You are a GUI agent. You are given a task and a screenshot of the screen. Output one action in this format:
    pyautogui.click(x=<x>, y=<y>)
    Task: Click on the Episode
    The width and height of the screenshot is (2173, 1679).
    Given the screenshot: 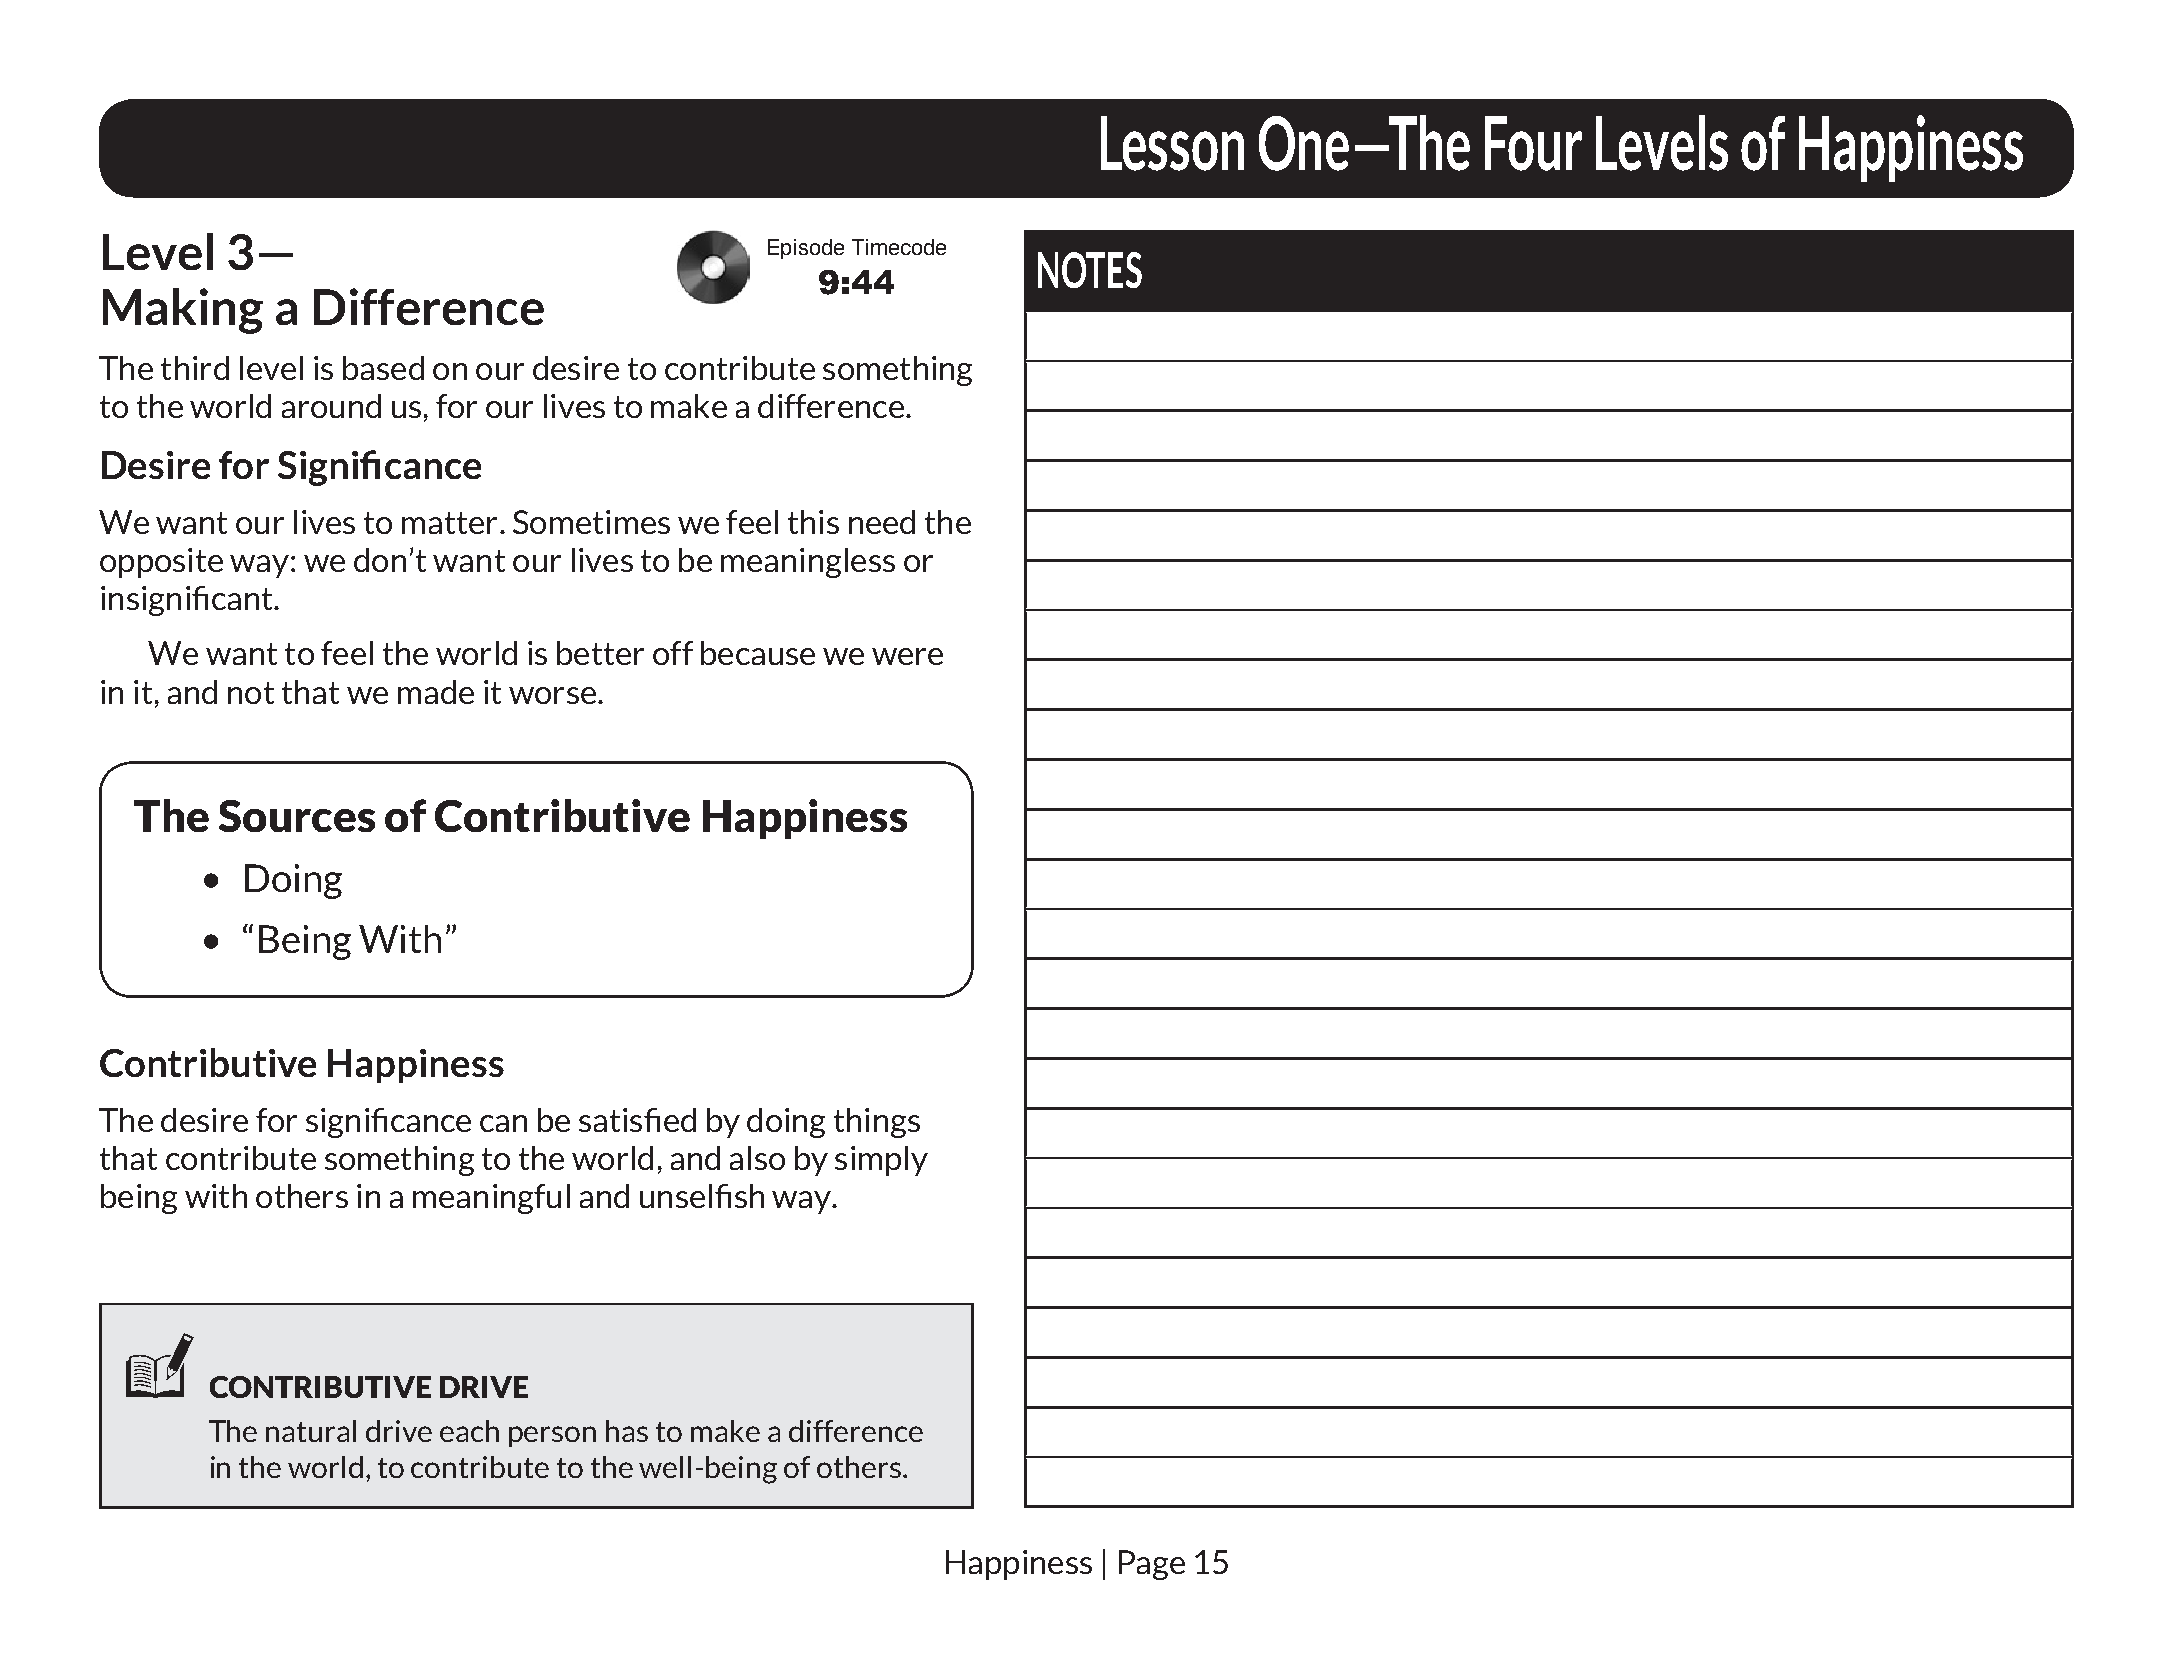 What is the action you would take?
    pyautogui.click(x=806, y=249)
